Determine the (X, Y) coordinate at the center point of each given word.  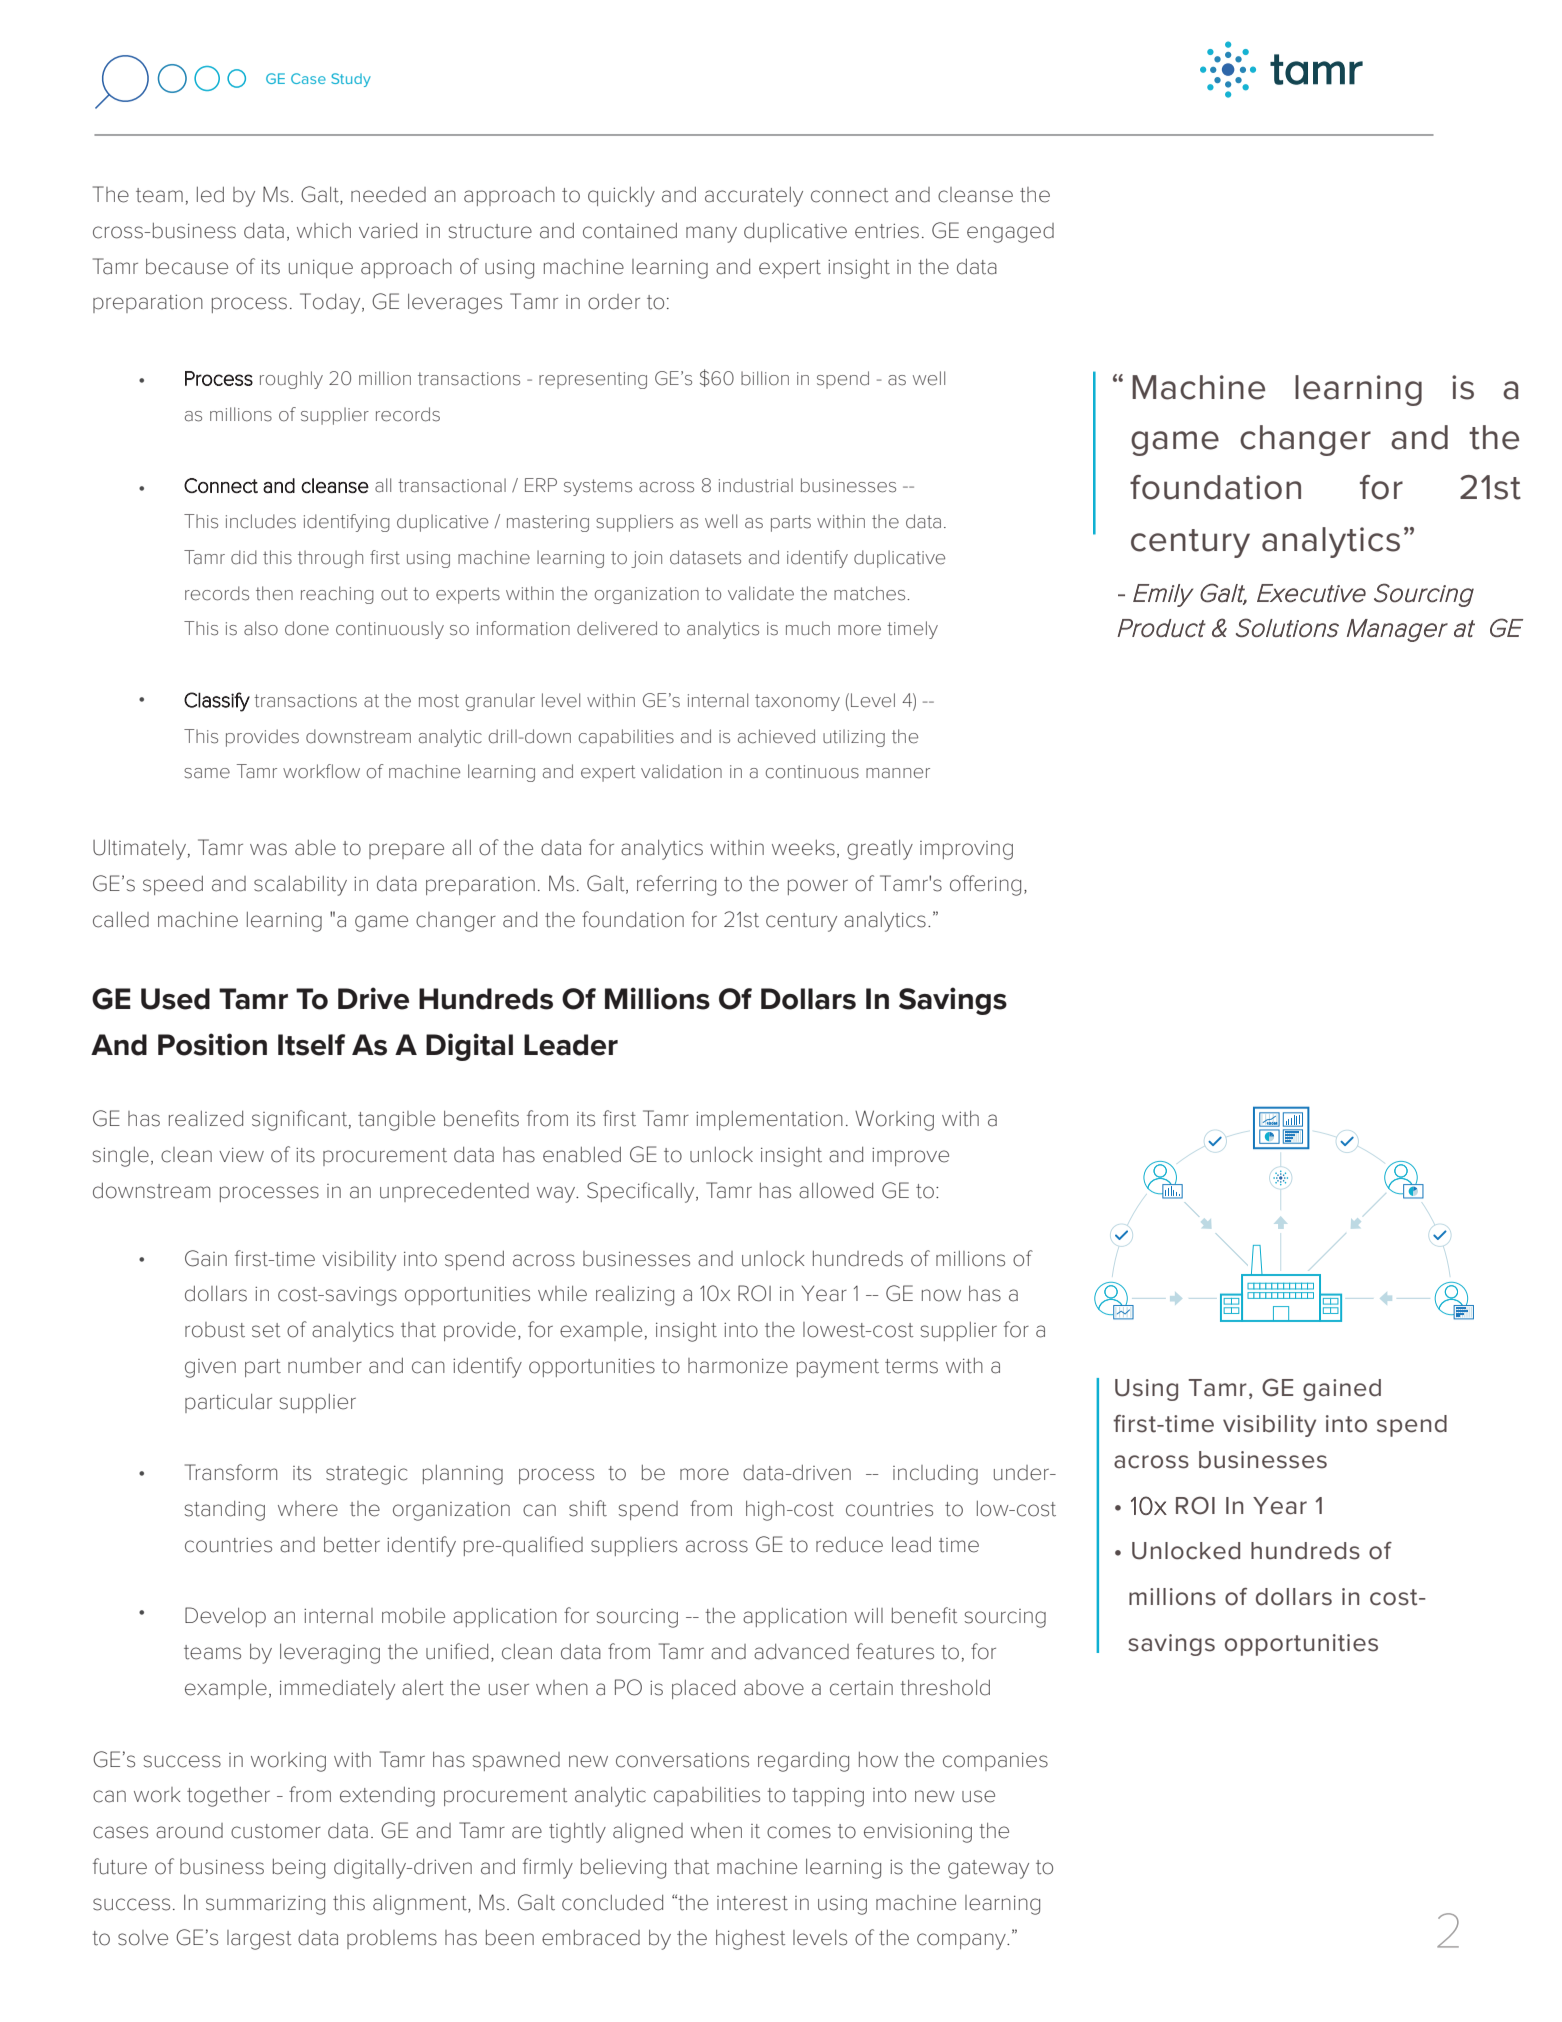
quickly (621, 197)
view (241, 1155)
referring (676, 885)
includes (261, 521)
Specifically (642, 1192)
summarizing (265, 1905)
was (268, 849)
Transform (231, 1472)
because (187, 267)
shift (588, 1508)
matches (871, 593)
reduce (849, 1545)
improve (910, 1157)
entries (887, 231)
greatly (880, 850)
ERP (541, 485)
